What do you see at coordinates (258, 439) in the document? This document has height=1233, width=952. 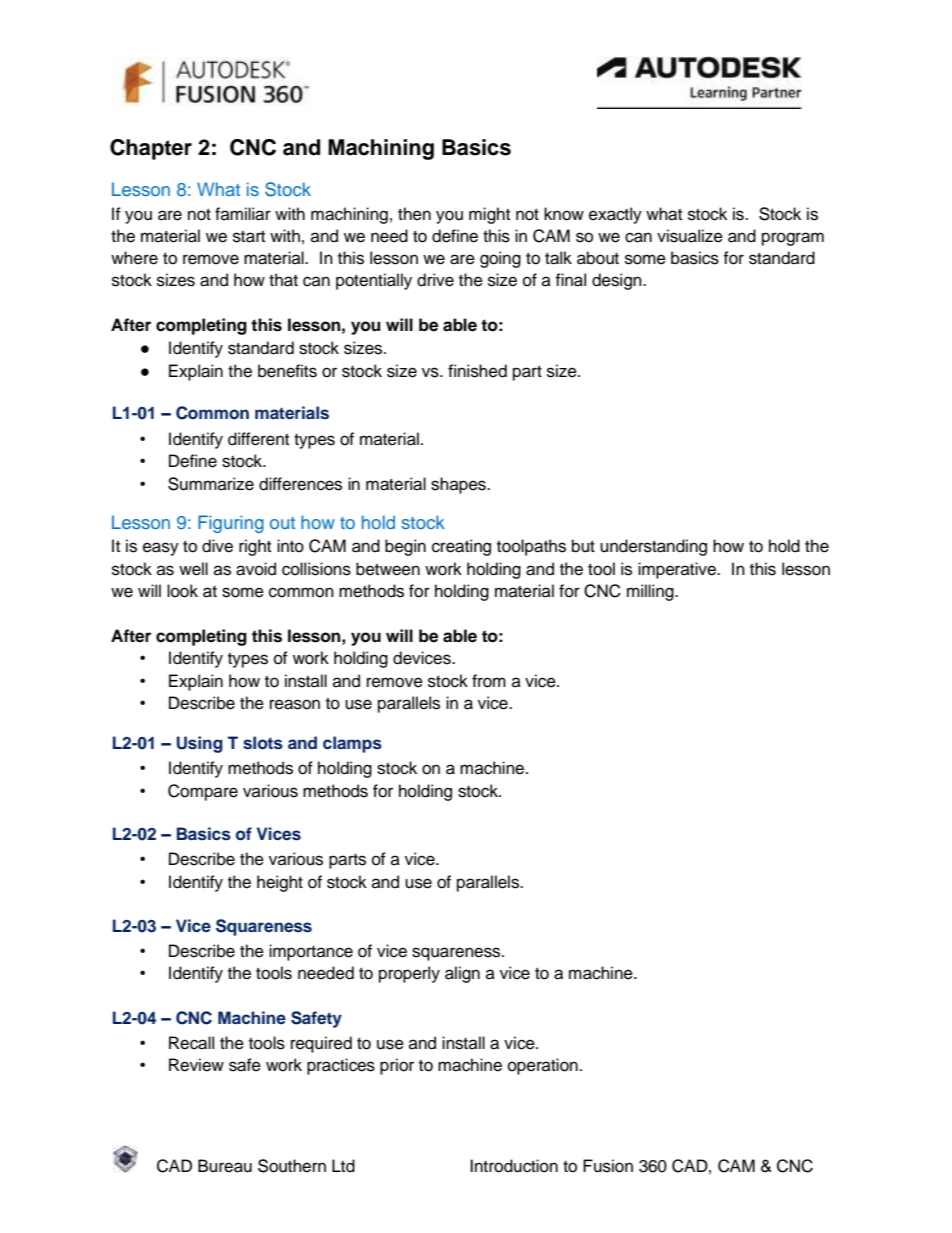 I see `different` at bounding box center [258, 439].
